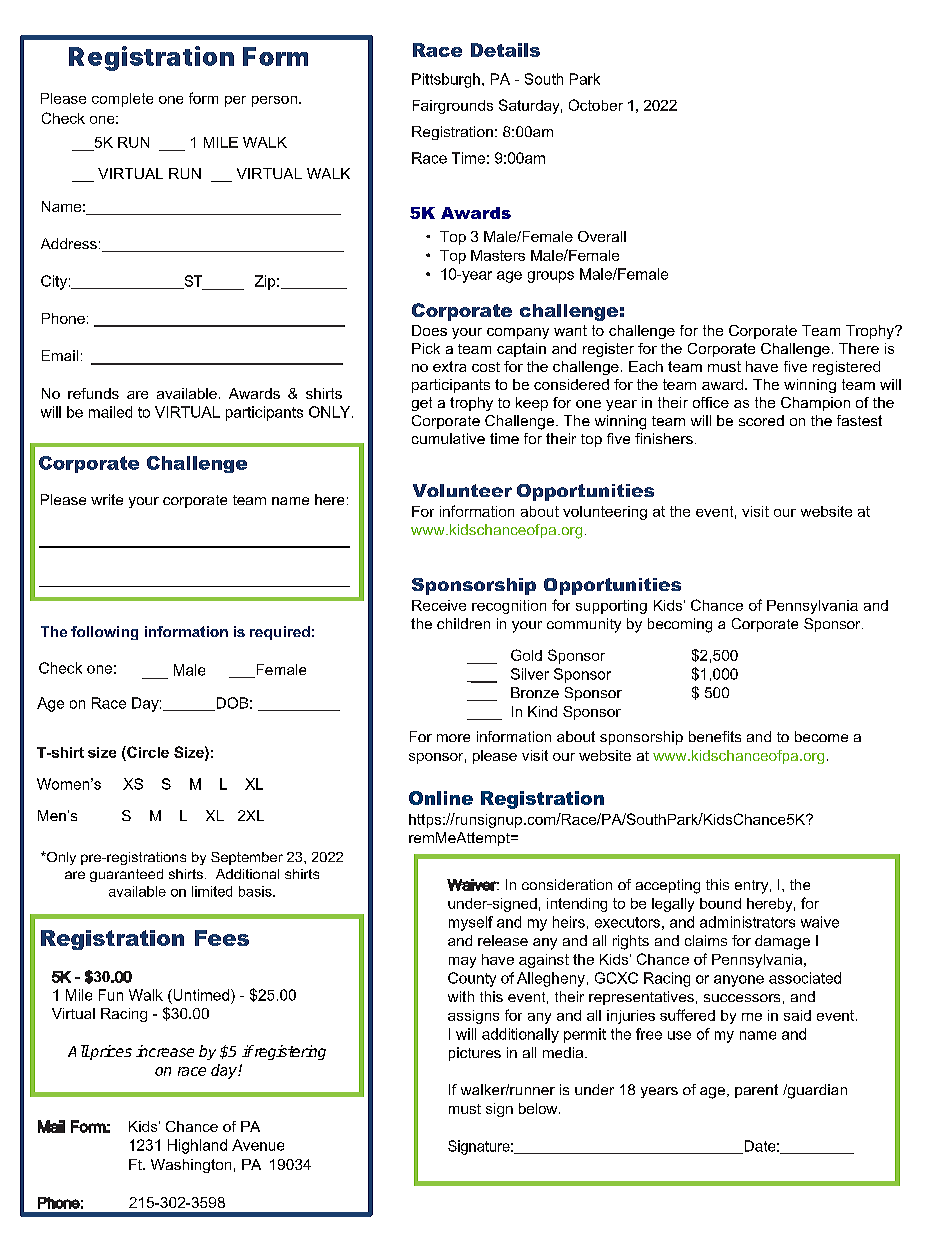 The height and width of the document is (1233, 952). What do you see at coordinates (197, 1146) in the document?
I see `Highland` at bounding box center [197, 1146].
